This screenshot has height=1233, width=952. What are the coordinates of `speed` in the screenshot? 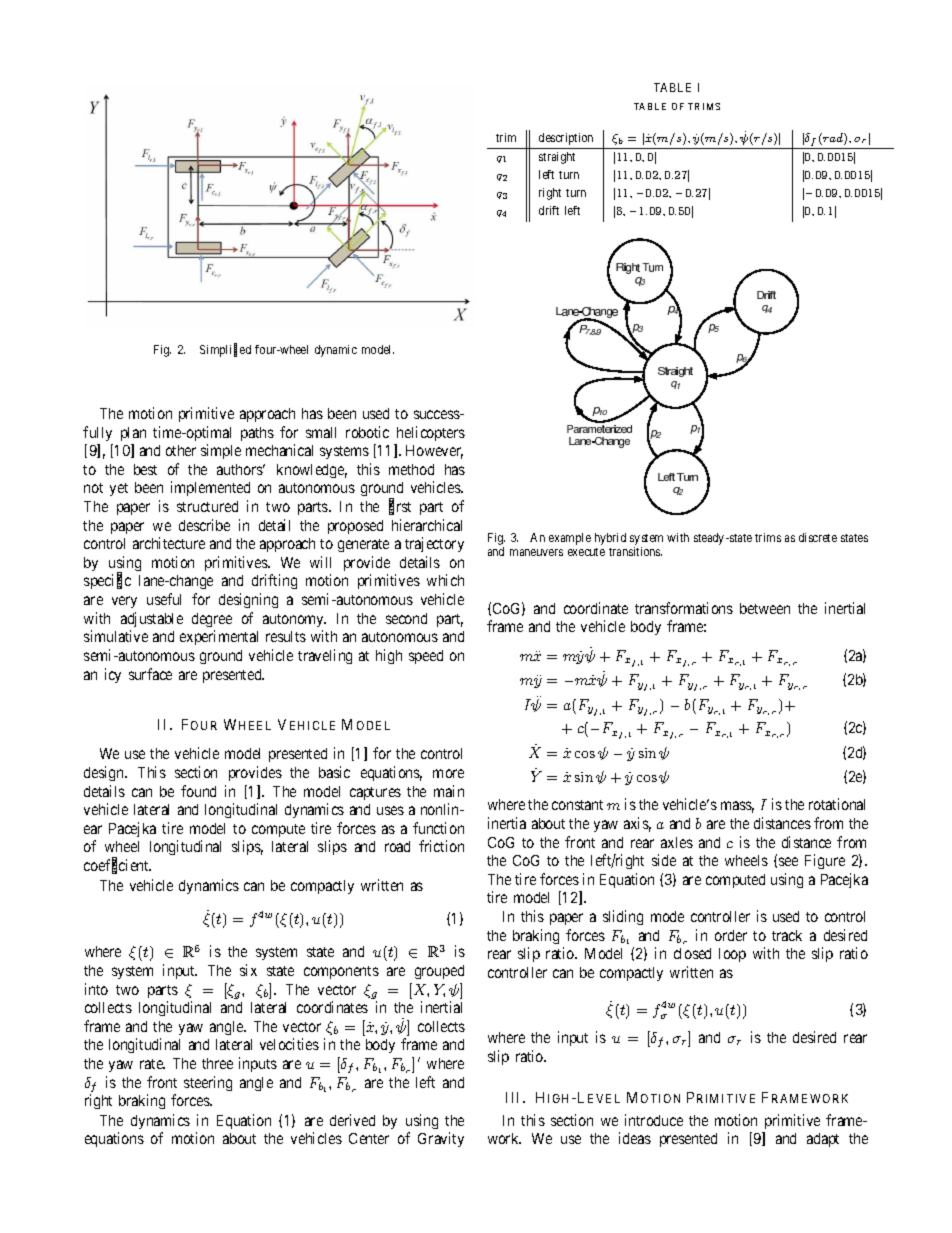 It's located at (426, 657).
